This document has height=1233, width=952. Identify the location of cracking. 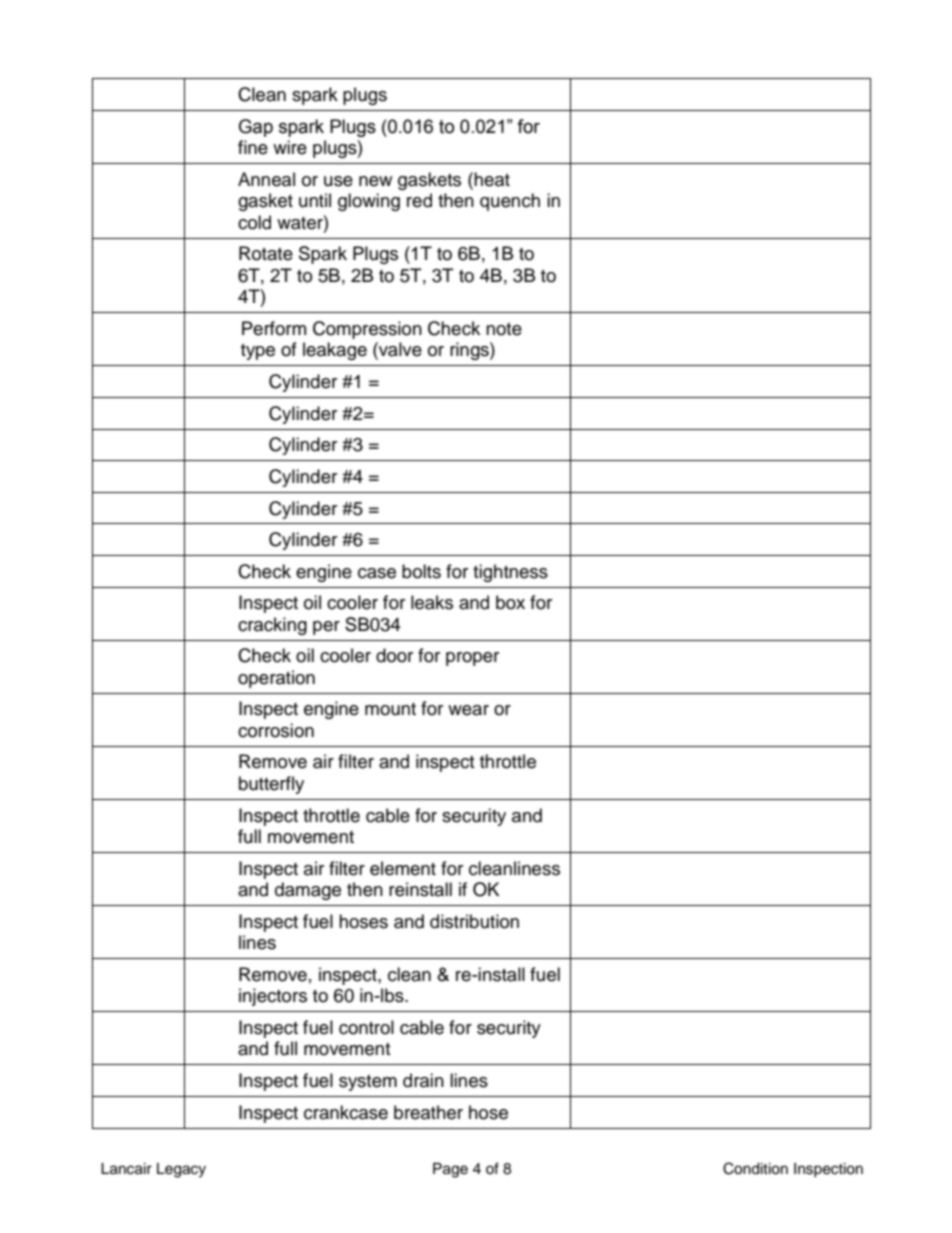
(272, 626).
